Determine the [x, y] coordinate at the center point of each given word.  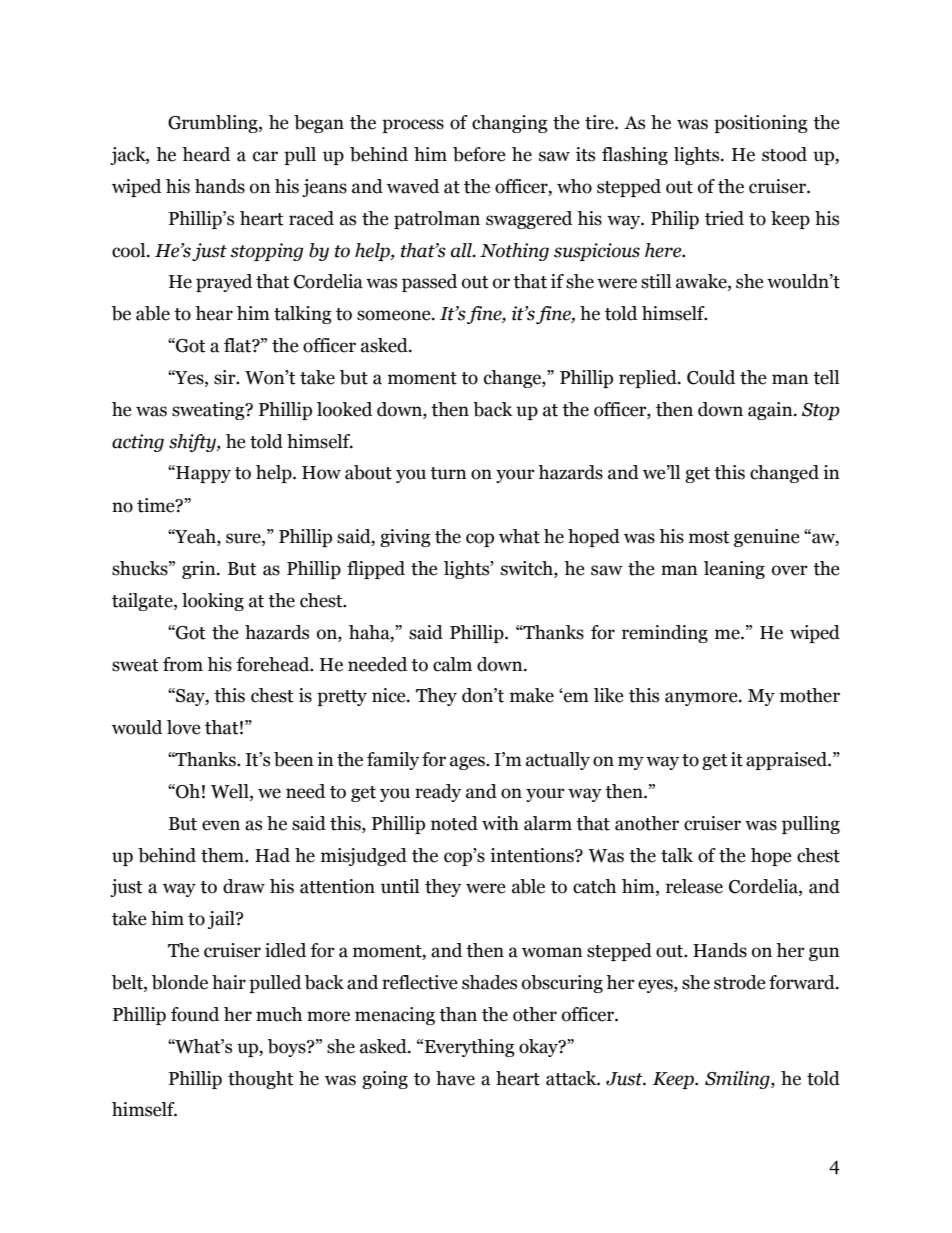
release [694, 886]
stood [784, 154]
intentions [533, 855]
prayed [224, 283]
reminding [665, 634]
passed [429, 283]
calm [452, 664]
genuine [767, 538]
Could [711, 377]
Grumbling [214, 124]
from [183, 664]
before [479, 154]
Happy [202, 474]
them [223, 855]
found [195, 1014]
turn [448, 473]
